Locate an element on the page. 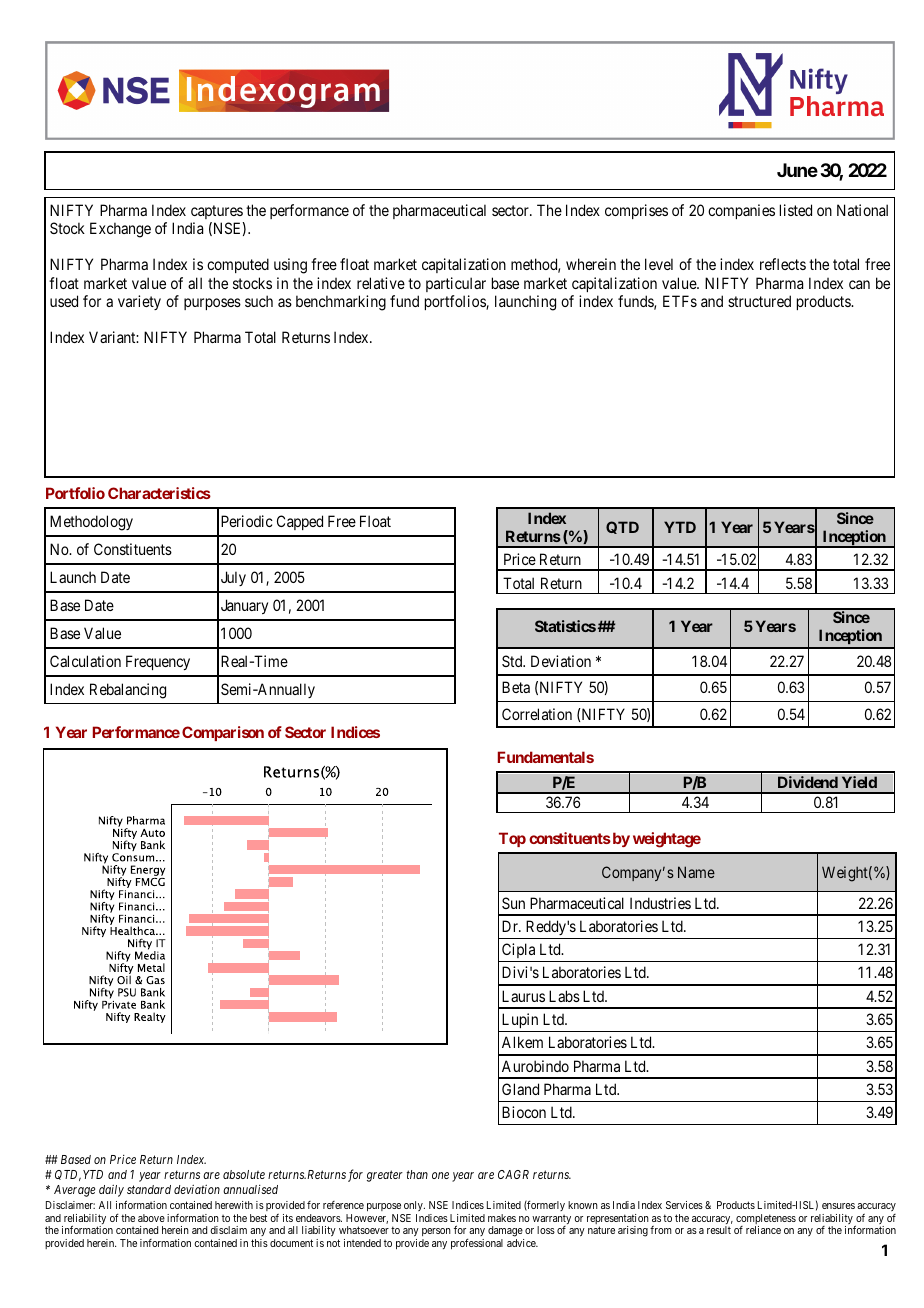 This image has height=1308, width=924. reflects is located at coordinates (783, 264).
